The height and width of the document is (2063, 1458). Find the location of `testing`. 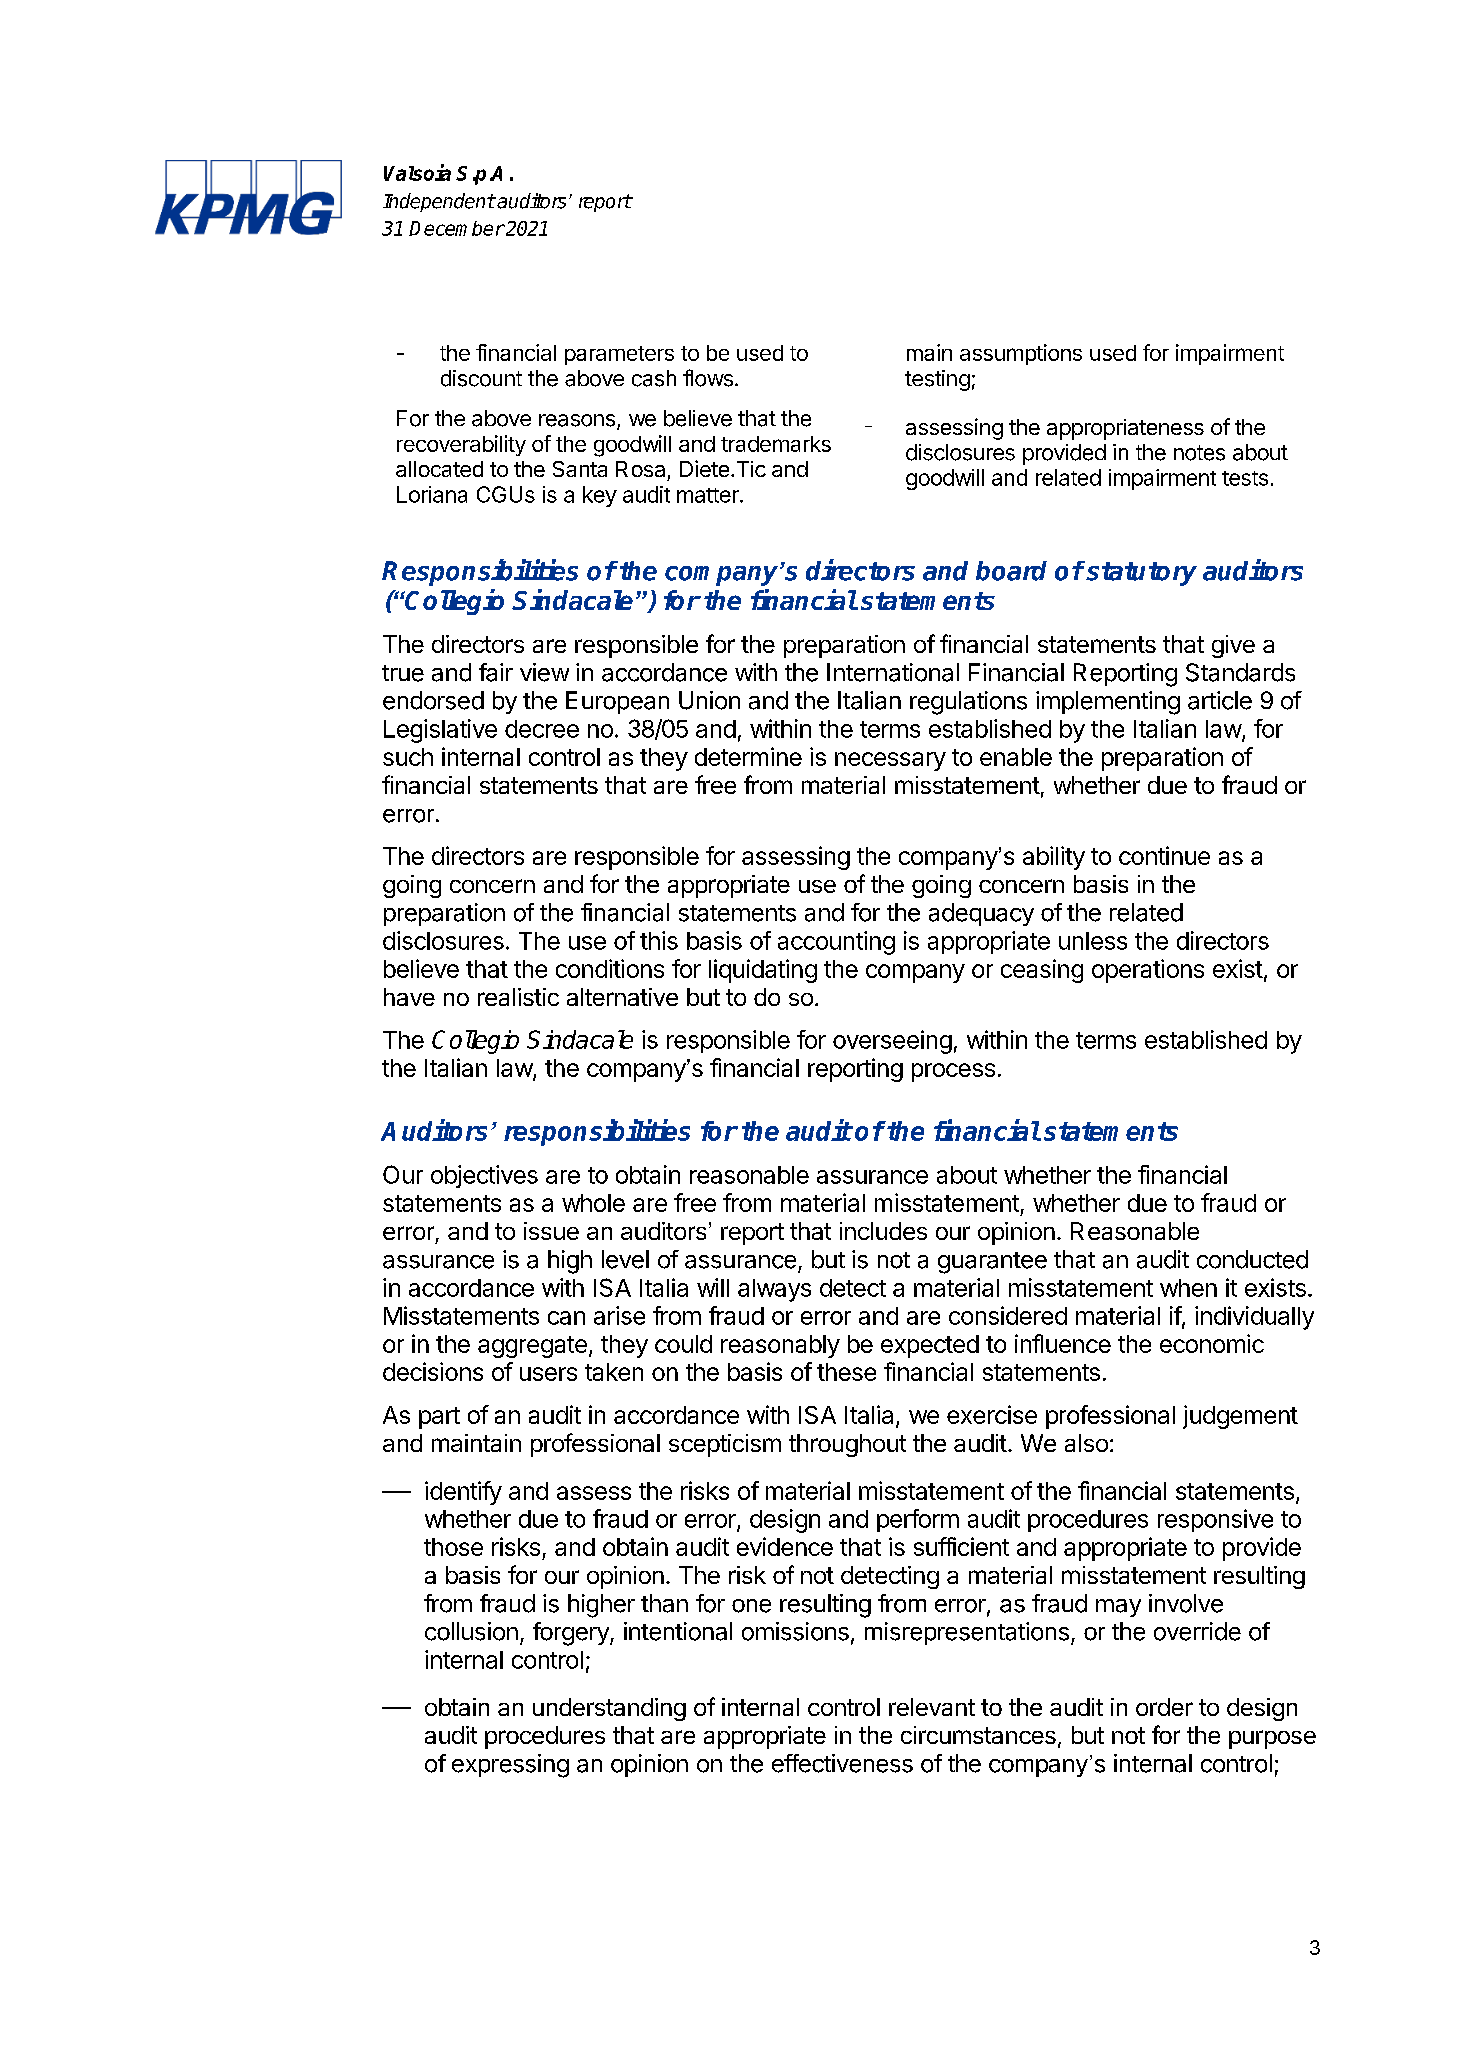

testing is located at coordinates (937, 380).
